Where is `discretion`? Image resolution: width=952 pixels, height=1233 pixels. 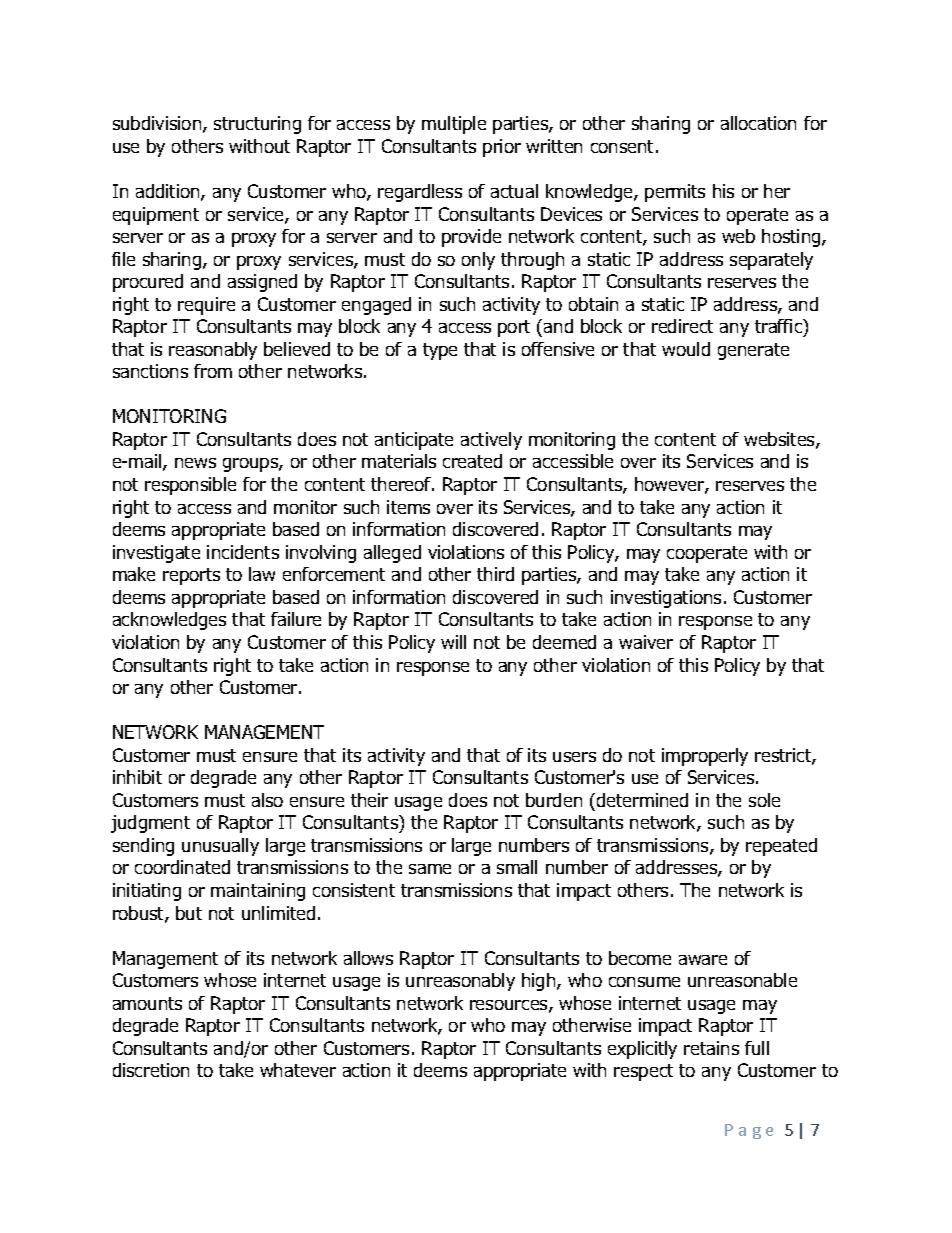
discretion is located at coordinates (151, 1070).
